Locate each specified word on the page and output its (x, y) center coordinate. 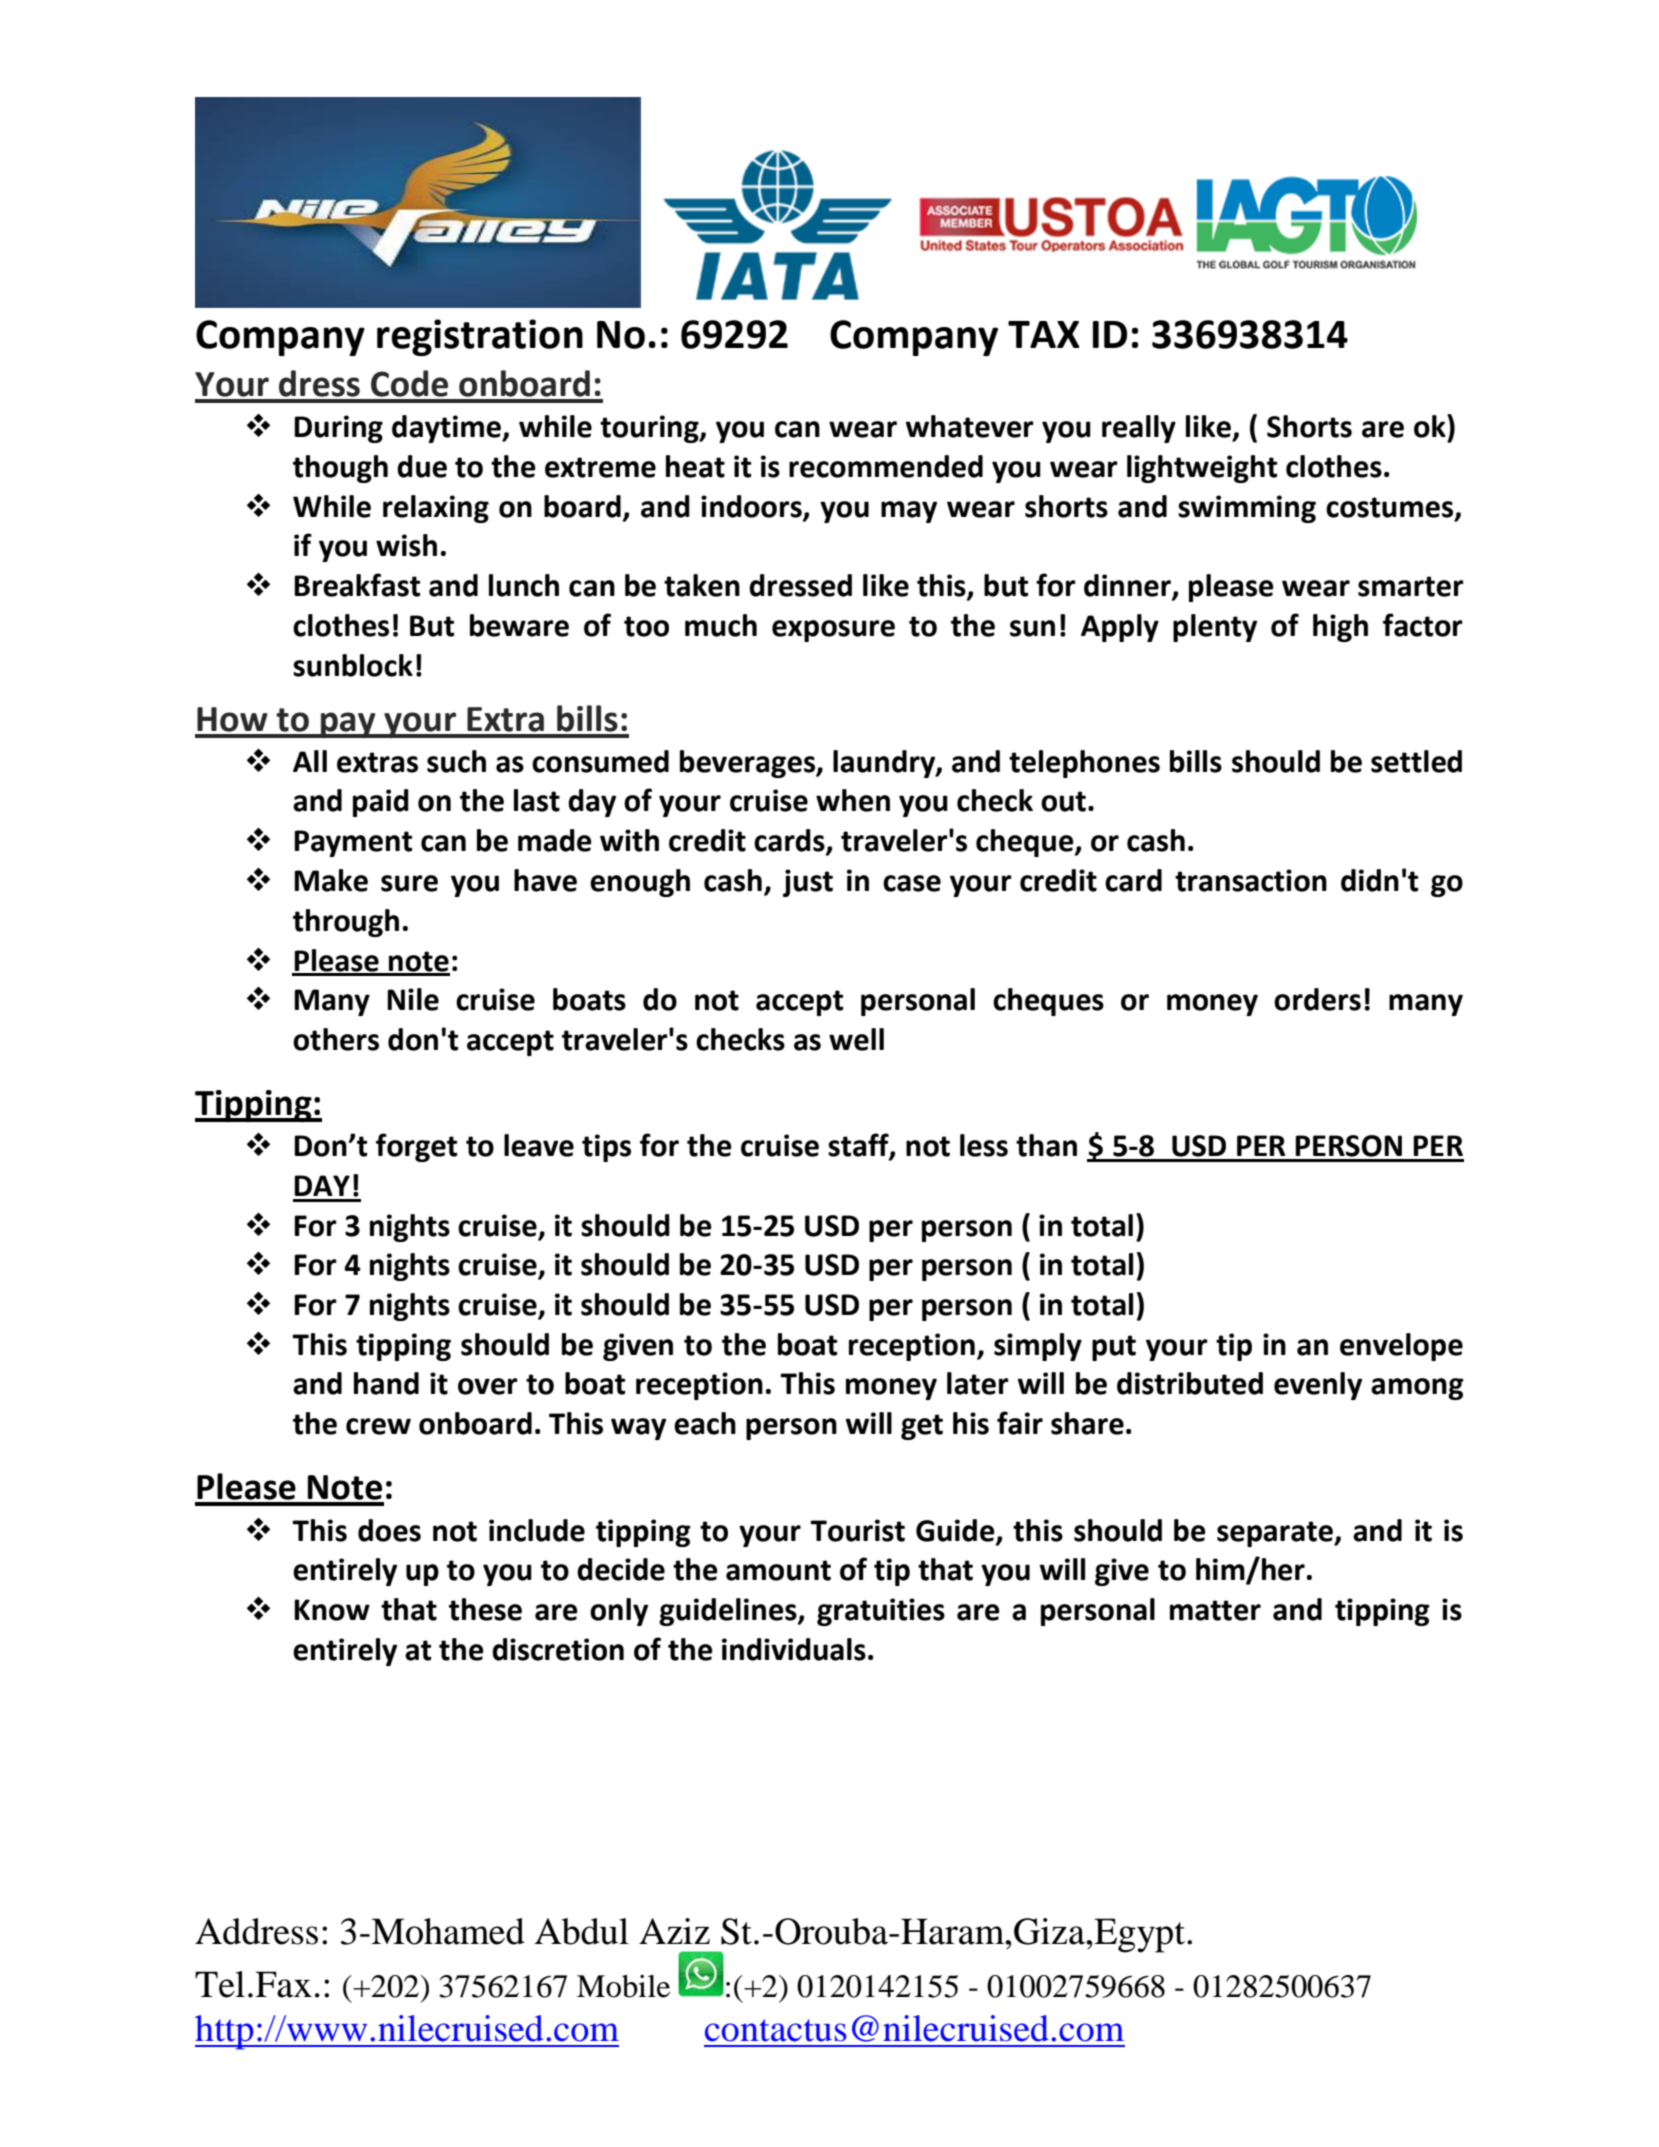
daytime (447, 429)
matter (1215, 1610)
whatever (970, 426)
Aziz (674, 1931)
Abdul (582, 1931)
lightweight (1202, 469)
